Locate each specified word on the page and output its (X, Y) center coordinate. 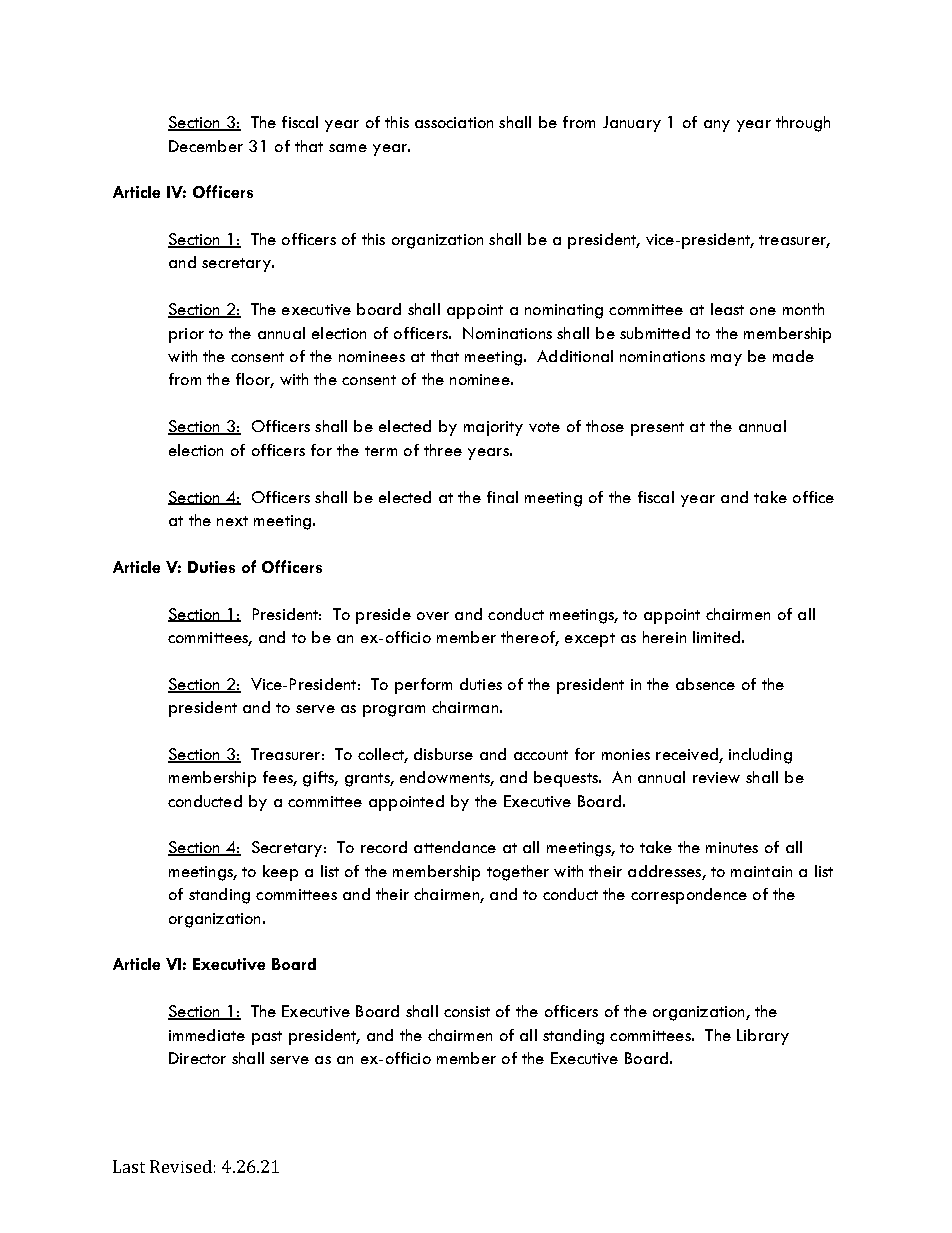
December (206, 146)
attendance (455, 847)
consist (467, 1011)
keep (280, 873)
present (657, 429)
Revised (181, 1166)
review (716, 777)
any (717, 126)
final (502, 497)
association (454, 122)
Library (763, 1037)
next (232, 521)
